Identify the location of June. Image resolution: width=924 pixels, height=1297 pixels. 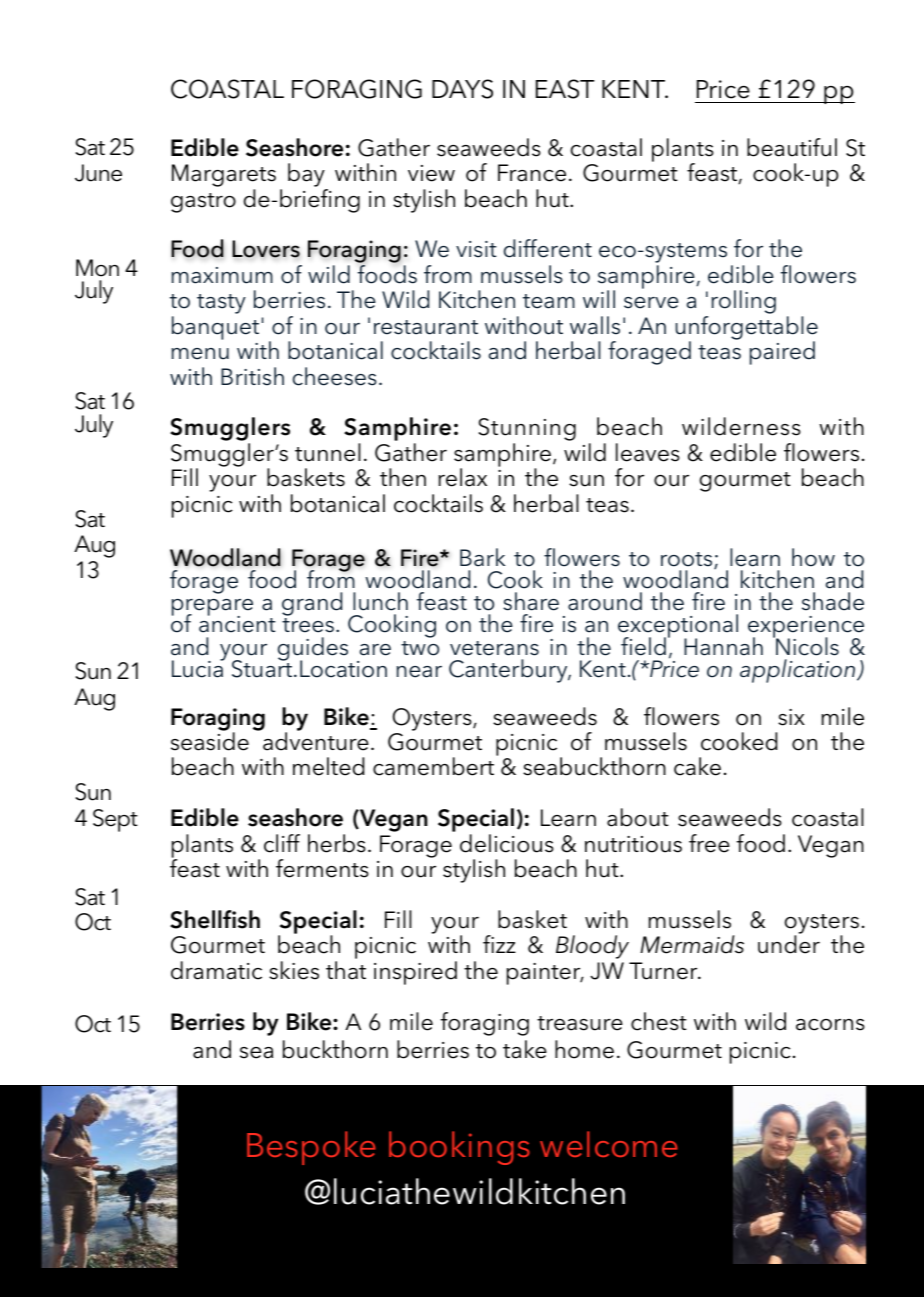
(98, 173).
